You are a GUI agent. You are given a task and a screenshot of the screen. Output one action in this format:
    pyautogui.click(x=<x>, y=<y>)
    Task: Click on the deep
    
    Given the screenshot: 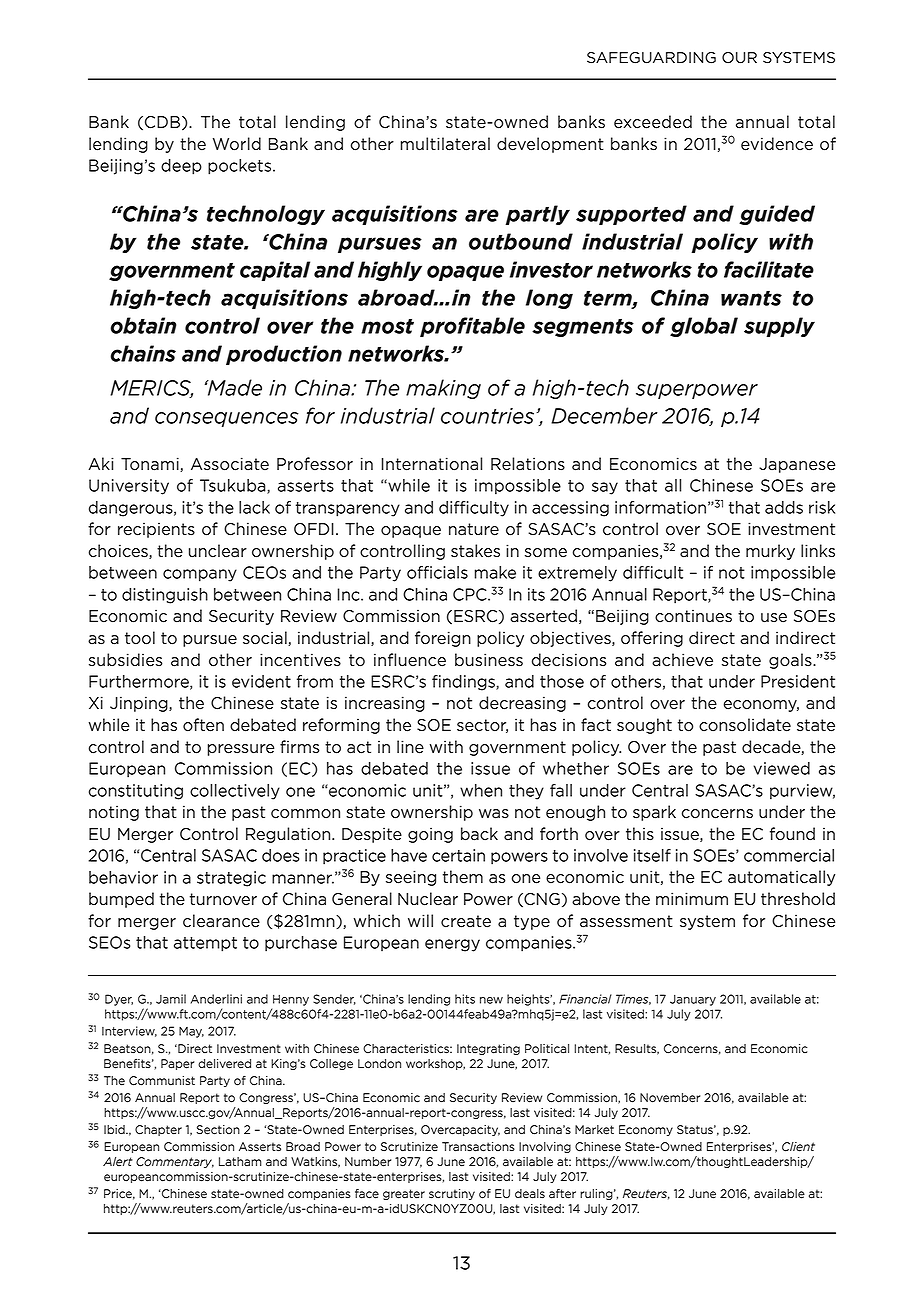 What is the action you would take?
    pyautogui.click(x=181, y=167)
